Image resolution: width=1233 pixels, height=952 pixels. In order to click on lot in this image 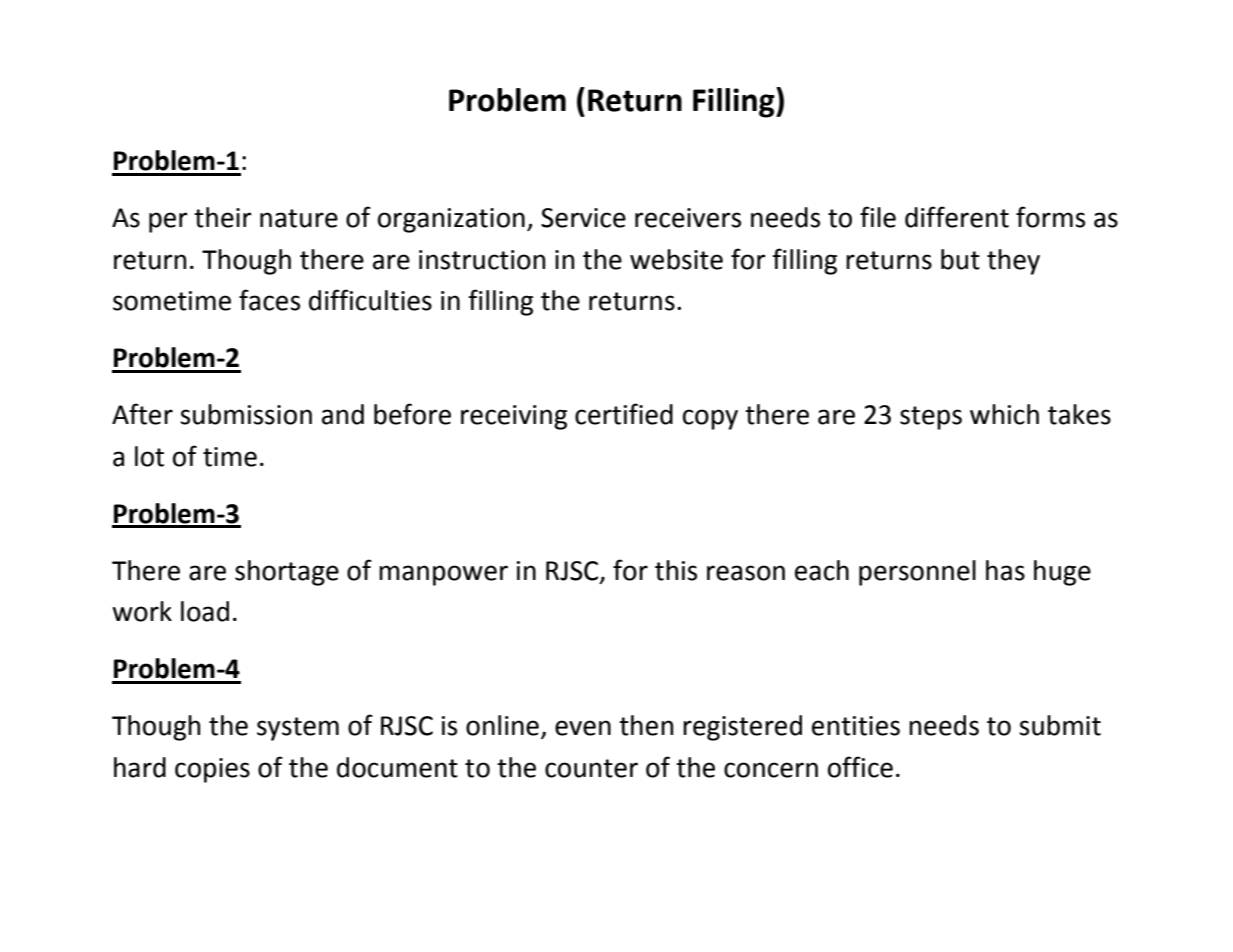, I will do `click(149, 456)`.
